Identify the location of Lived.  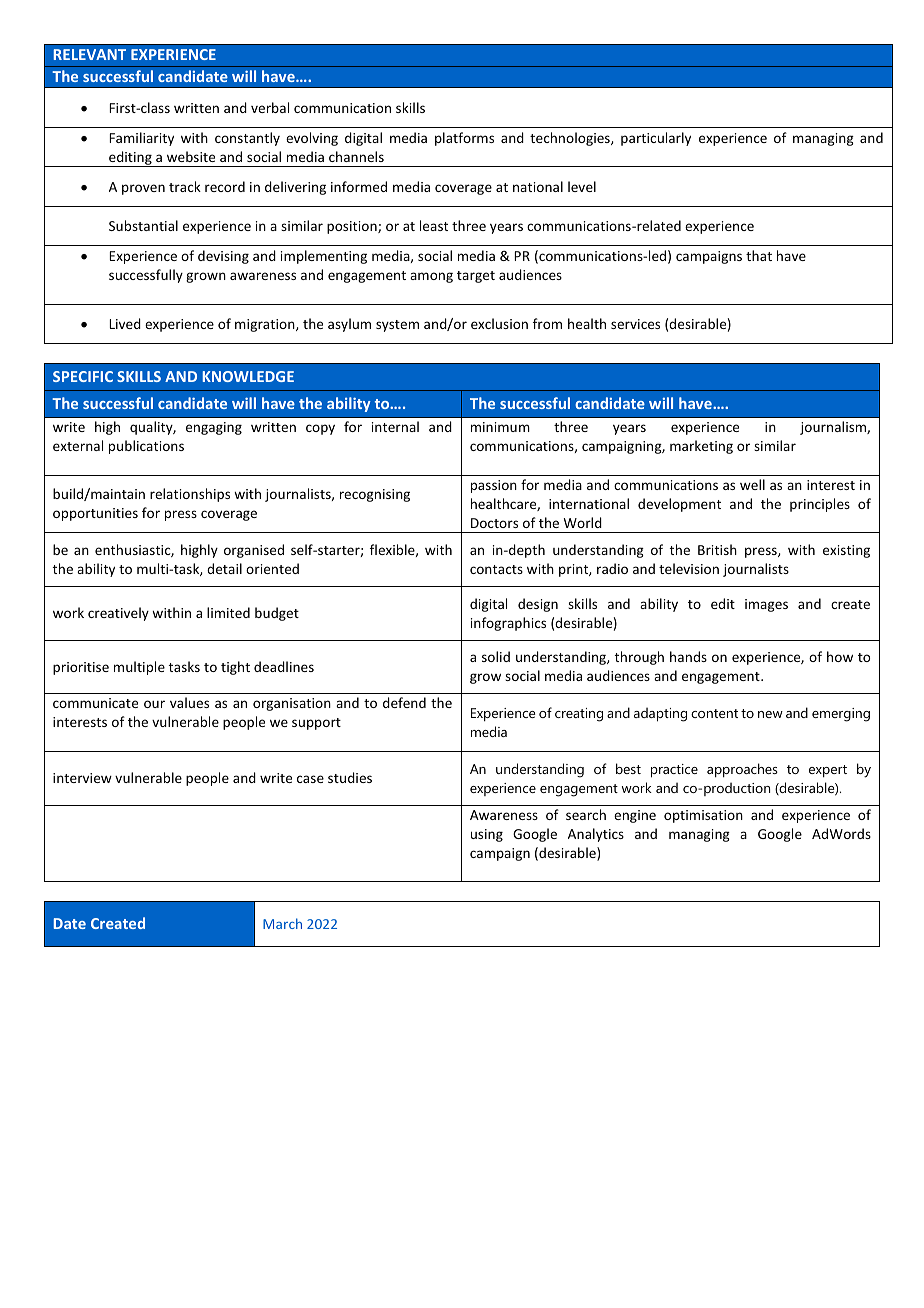
(125, 323).
